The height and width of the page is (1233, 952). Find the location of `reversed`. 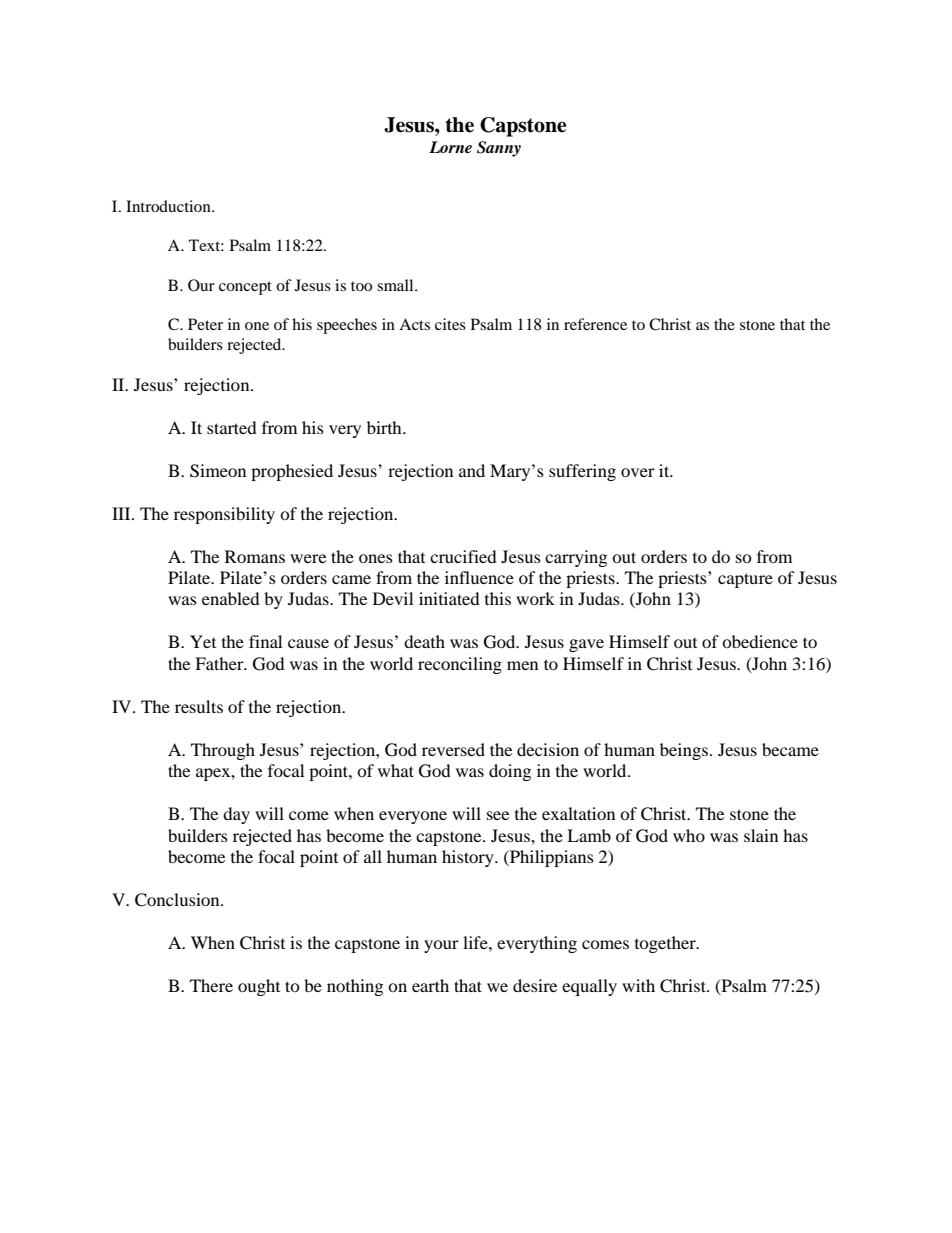

reversed is located at coordinates (453, 749).
